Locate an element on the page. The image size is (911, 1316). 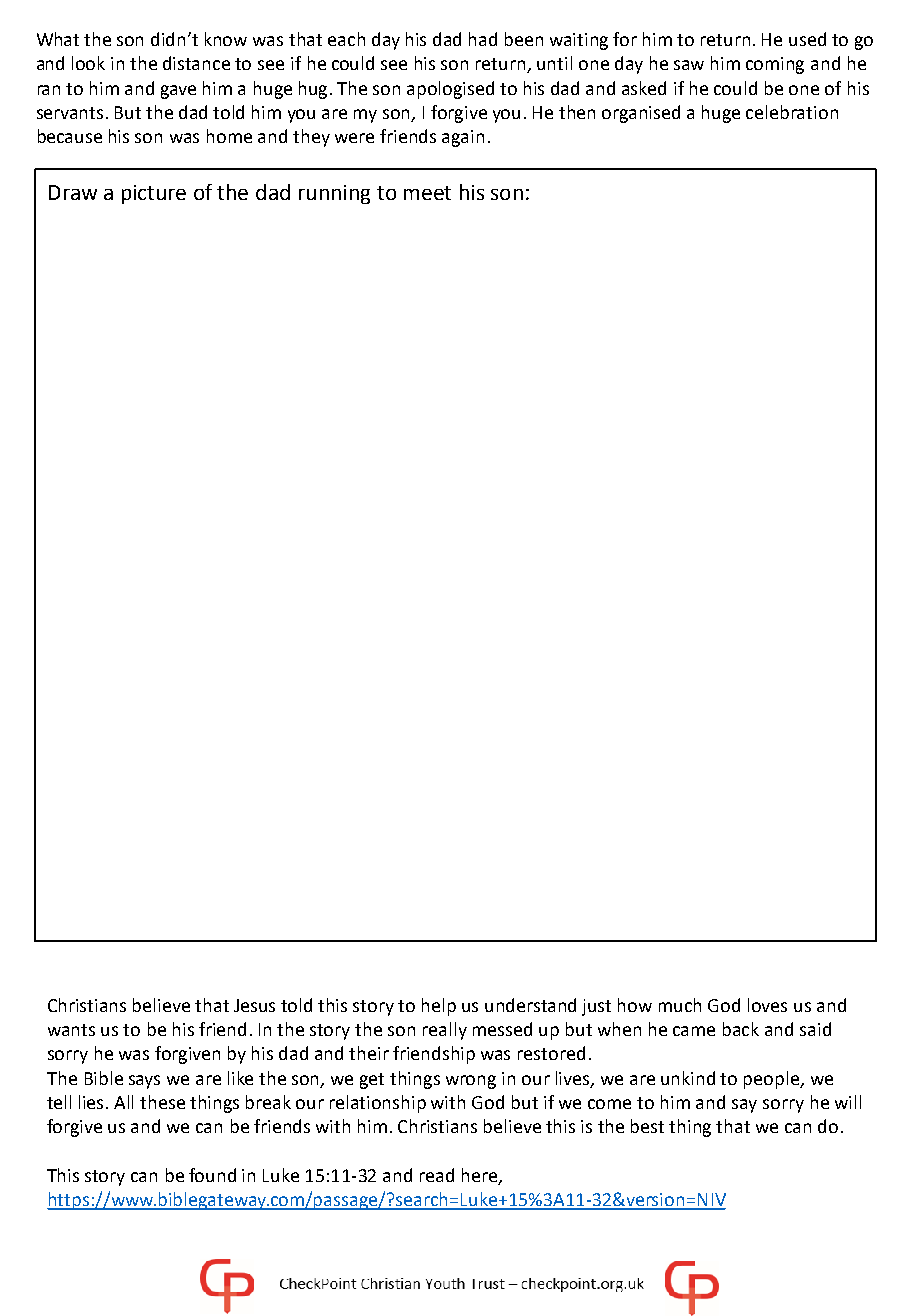
coming is located at coordinates (775, 65).
